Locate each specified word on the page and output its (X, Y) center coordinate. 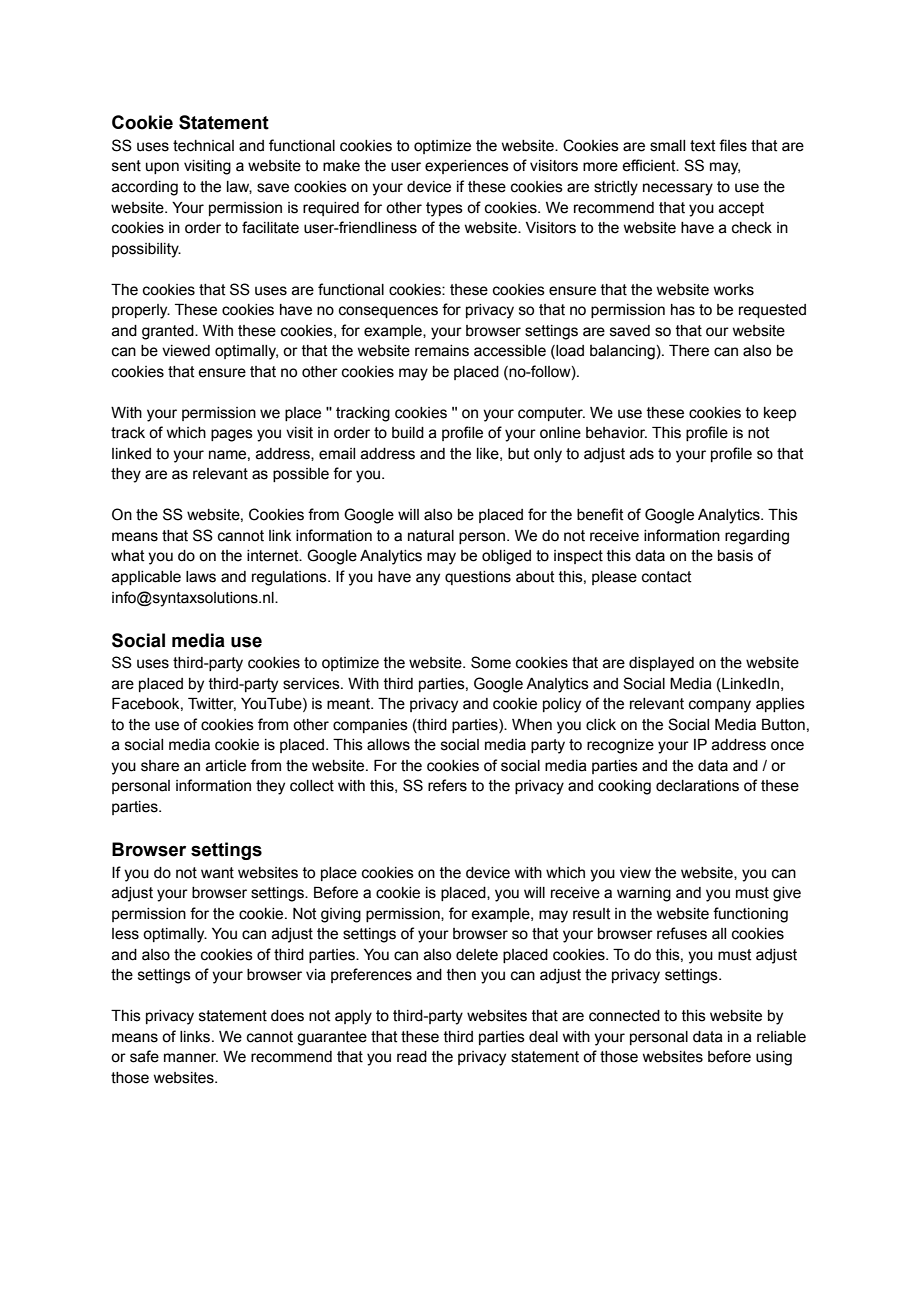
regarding (757, 537)
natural (431, 536)
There (689, 351)
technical (203, 146)
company (720, 706)
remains (442, 351)
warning (644, 894)
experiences (467, 167)
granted (169, 332)
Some (491, 662)
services (312, 684)
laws (201, 577)
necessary (678, 189)
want (217, 873)
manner (191, 1058)
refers (447, 785)
